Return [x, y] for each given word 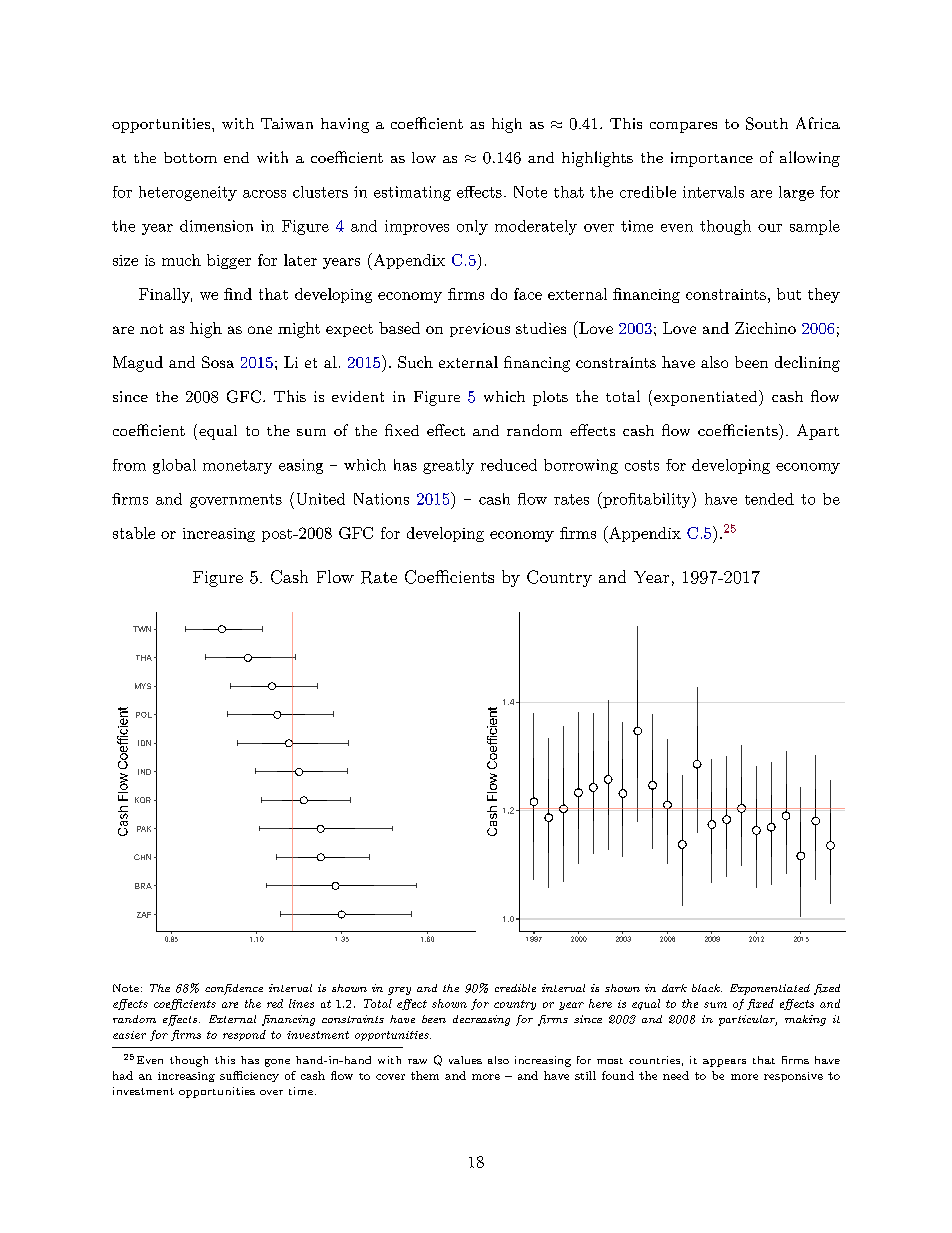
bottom [190, 157]
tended [769, 499]
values [465, 1060]
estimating [412, 193]
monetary [237, 467]
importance [712, 159]
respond [244, 1035]
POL [144, 715]
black [707, 988]
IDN [144, 743]
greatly [448, 466]
